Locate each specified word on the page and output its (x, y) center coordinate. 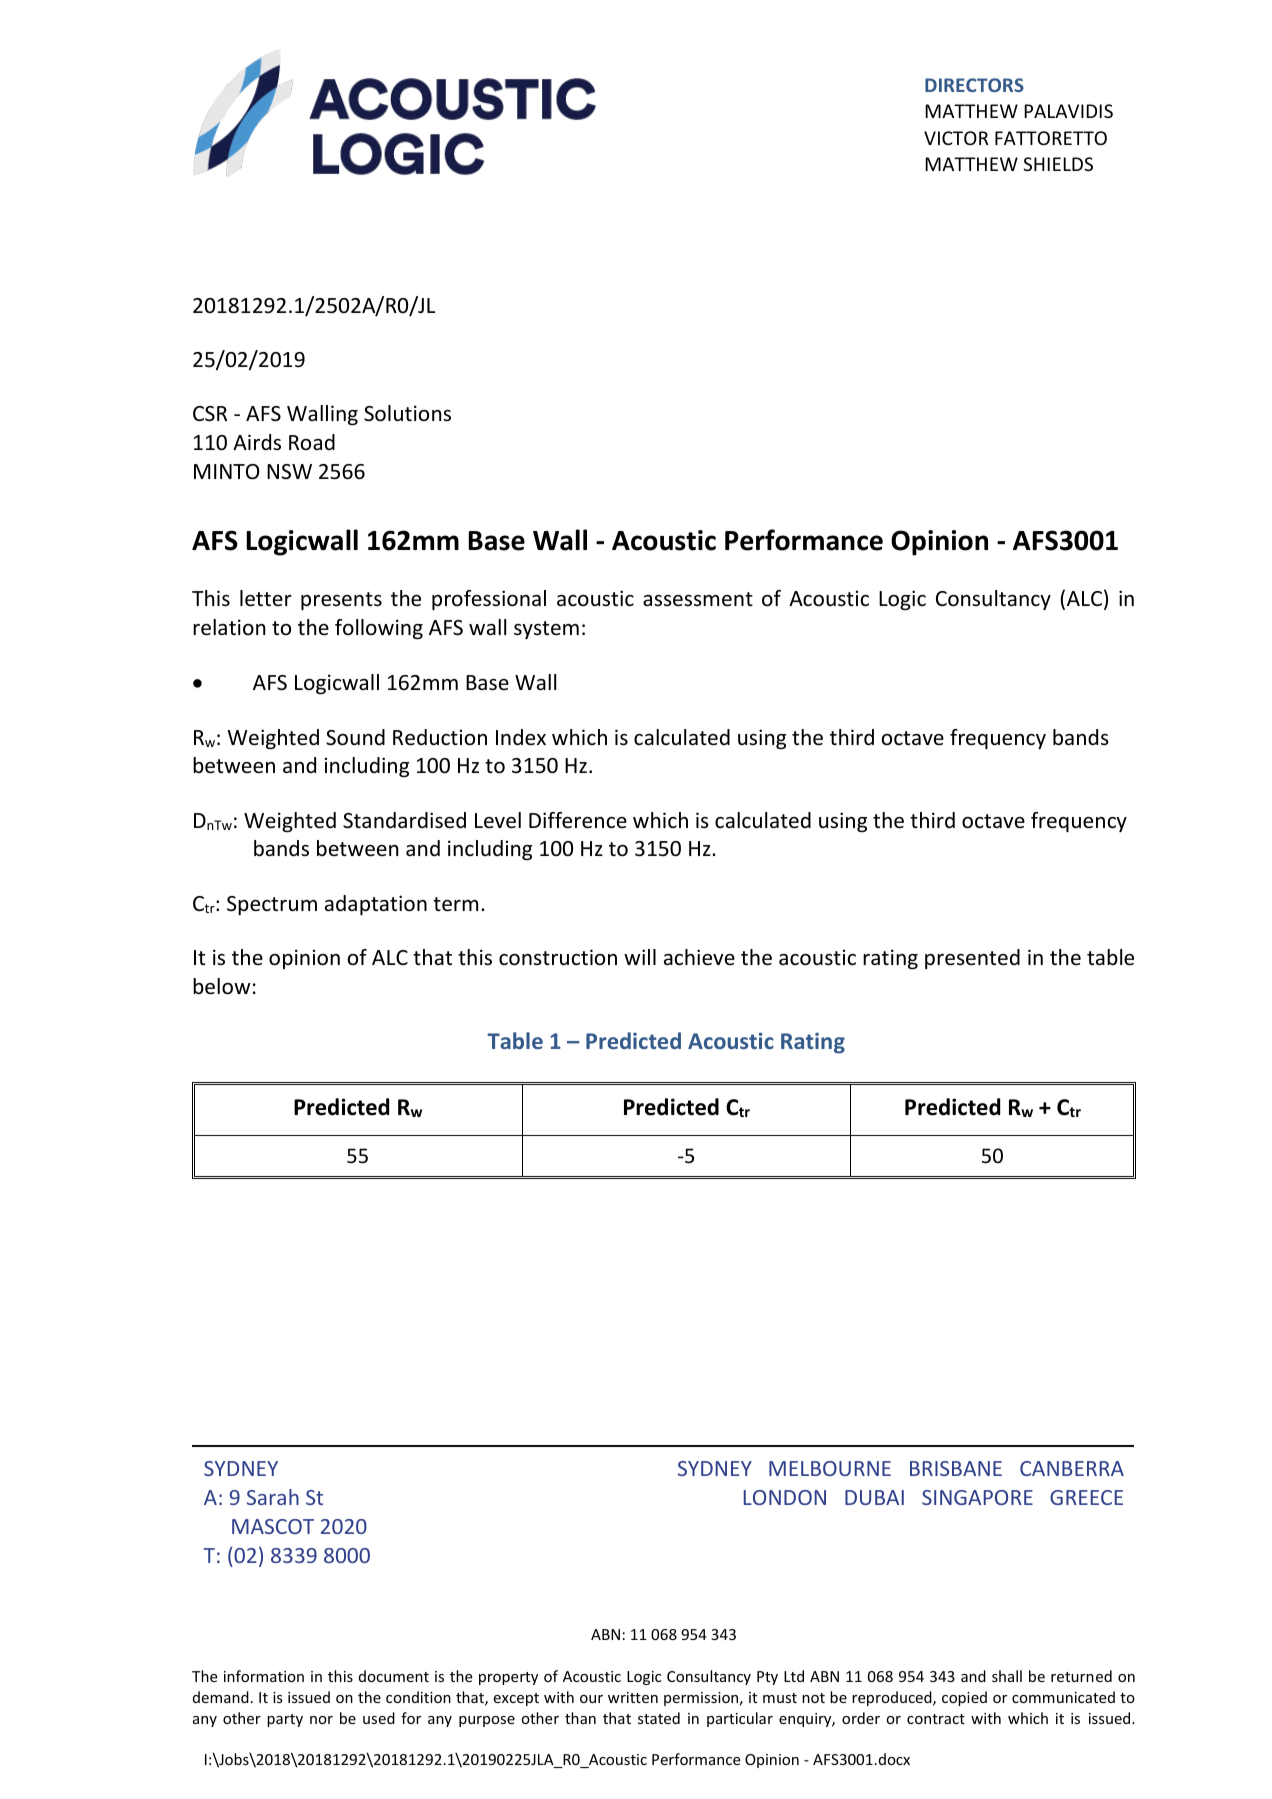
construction (558, 957)
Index (521, 737)
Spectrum (272, 905)
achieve (699, 957)
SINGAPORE (977, 1497)
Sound (355, 737)
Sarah (273, 1497)
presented (972, 959)
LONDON (785, 1497)
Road (312, 442)
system (546, 630)
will (640, 957)
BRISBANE (956, 1468)
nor (321, 1720)
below (221, 986)
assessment (698, 599)
